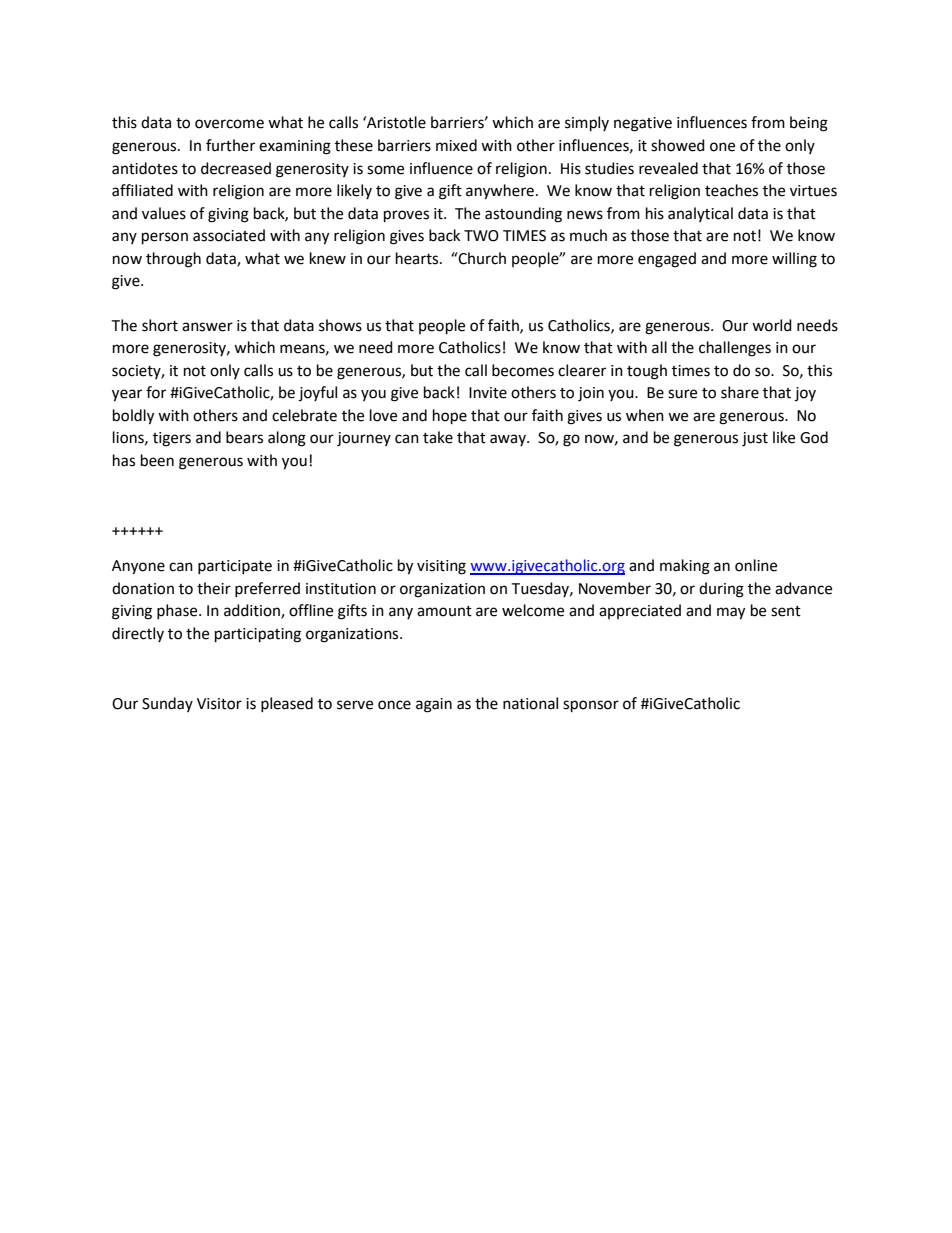  Describe the element at coordinates (456, 145) in the screenshot. I see `mixed` at that location.
